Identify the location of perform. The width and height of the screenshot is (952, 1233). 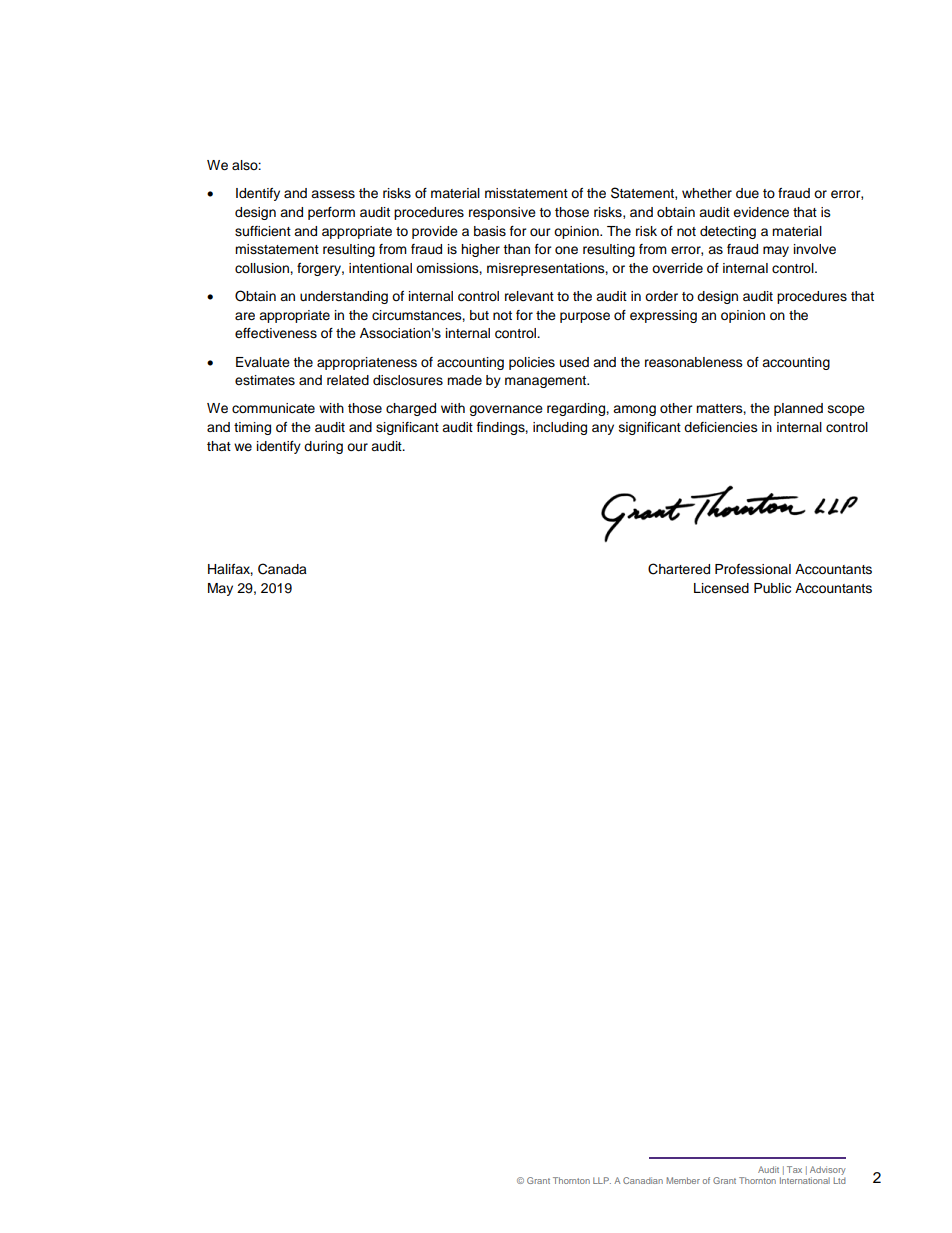
(331, 213).
